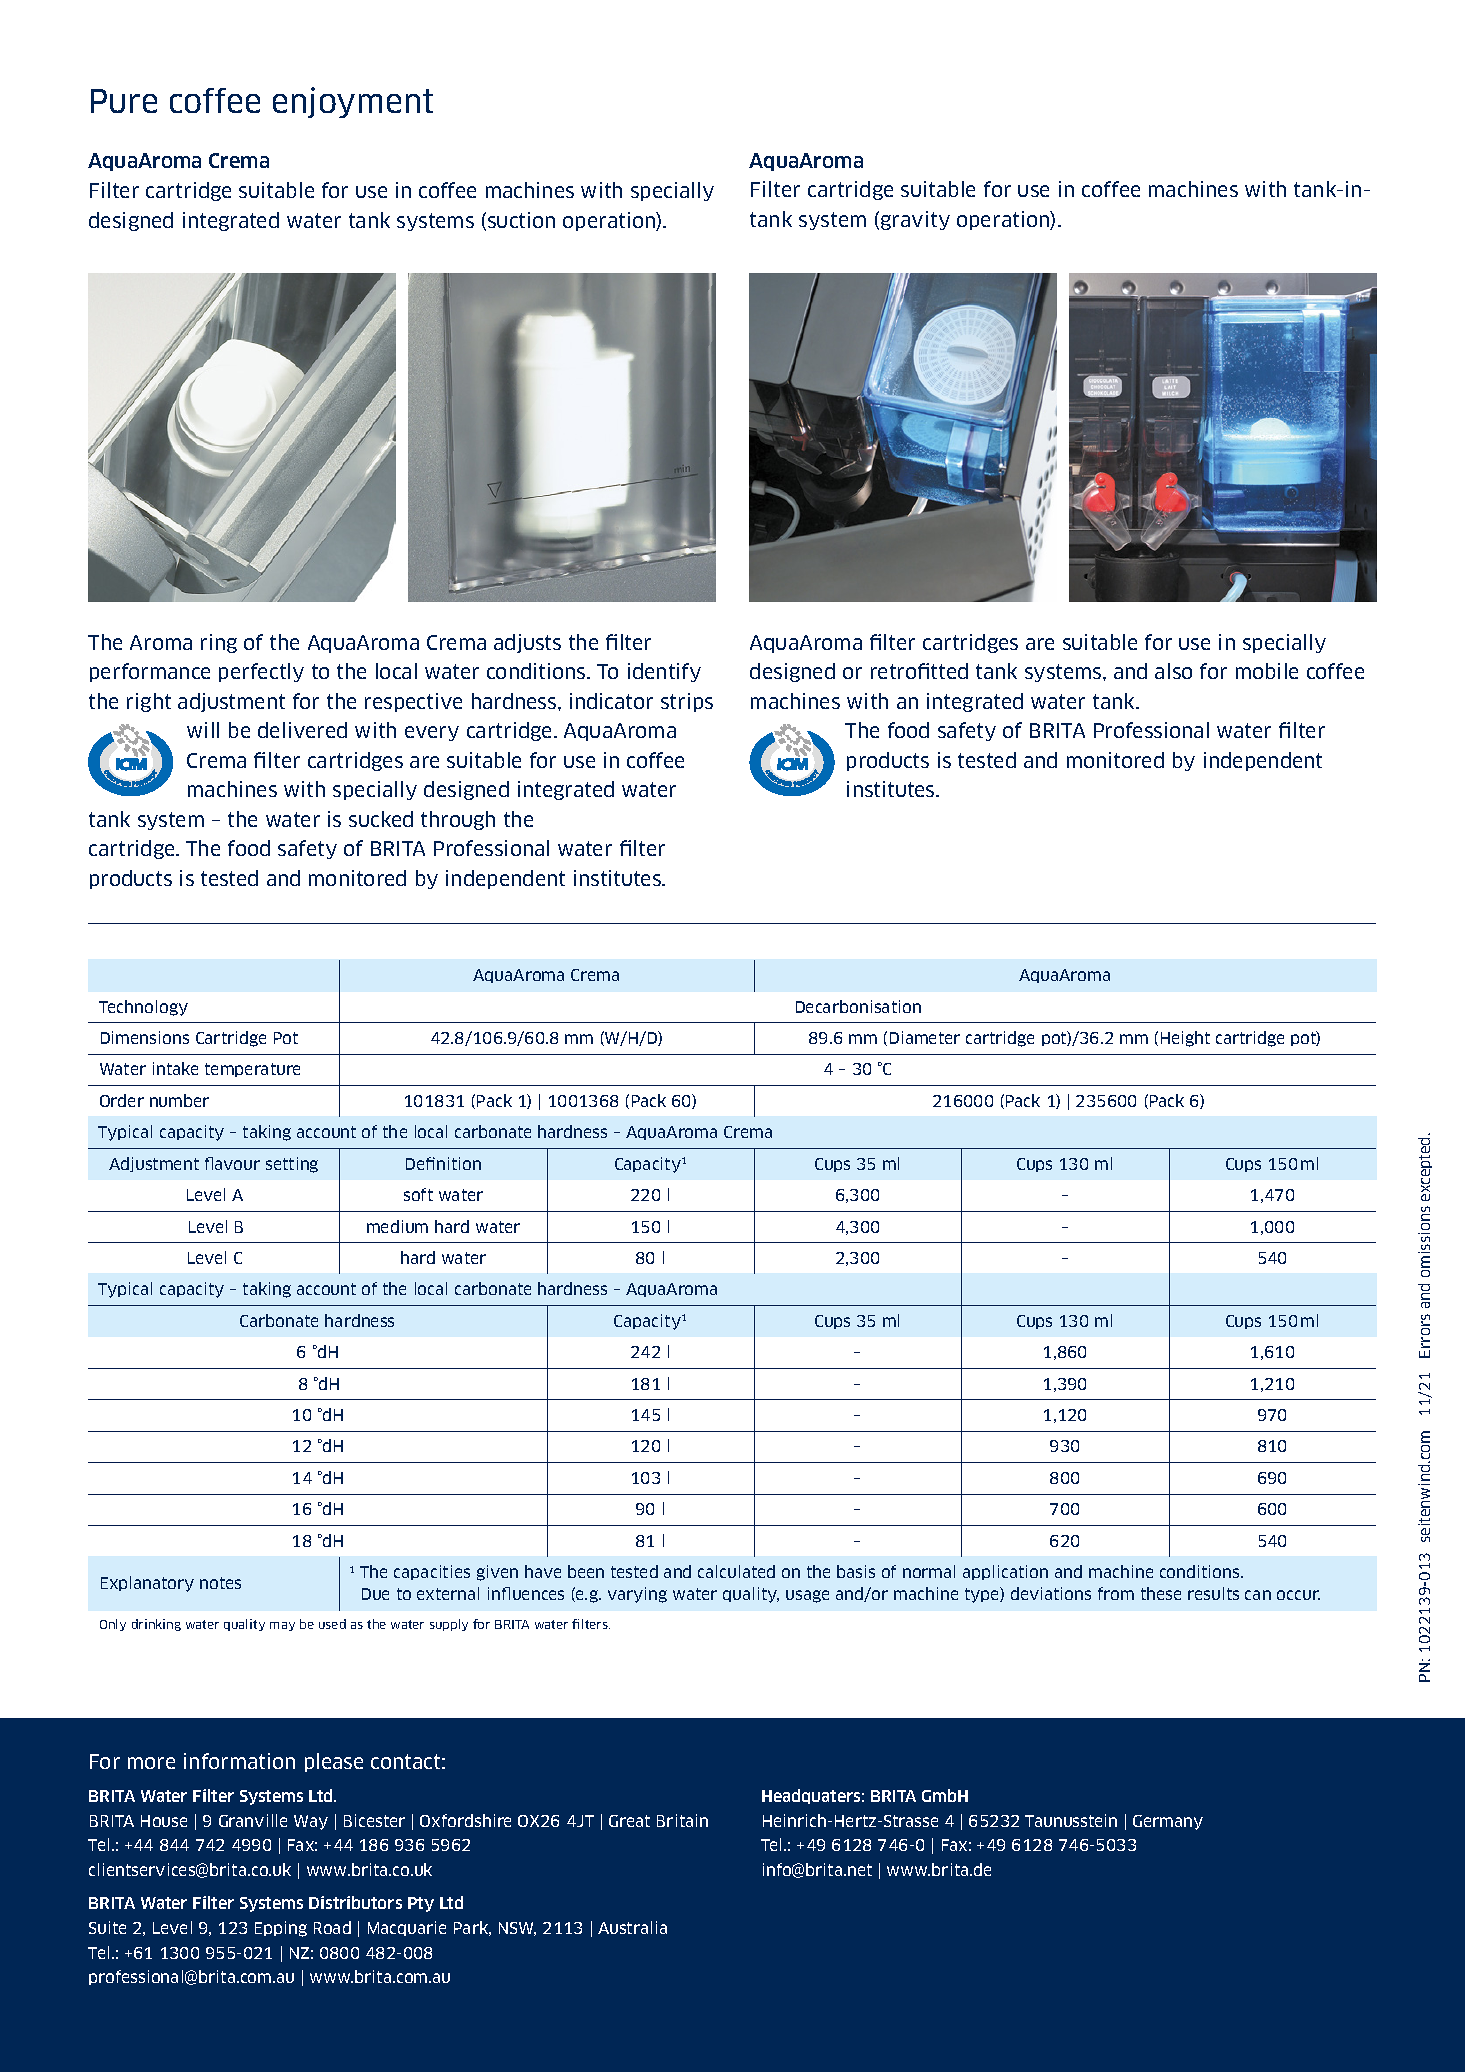 The image size is (1465, 2072). What do you see at coordinates (253, 1820) in the screenshot?
I see `Granville` at bounding box center [253, 1820].
